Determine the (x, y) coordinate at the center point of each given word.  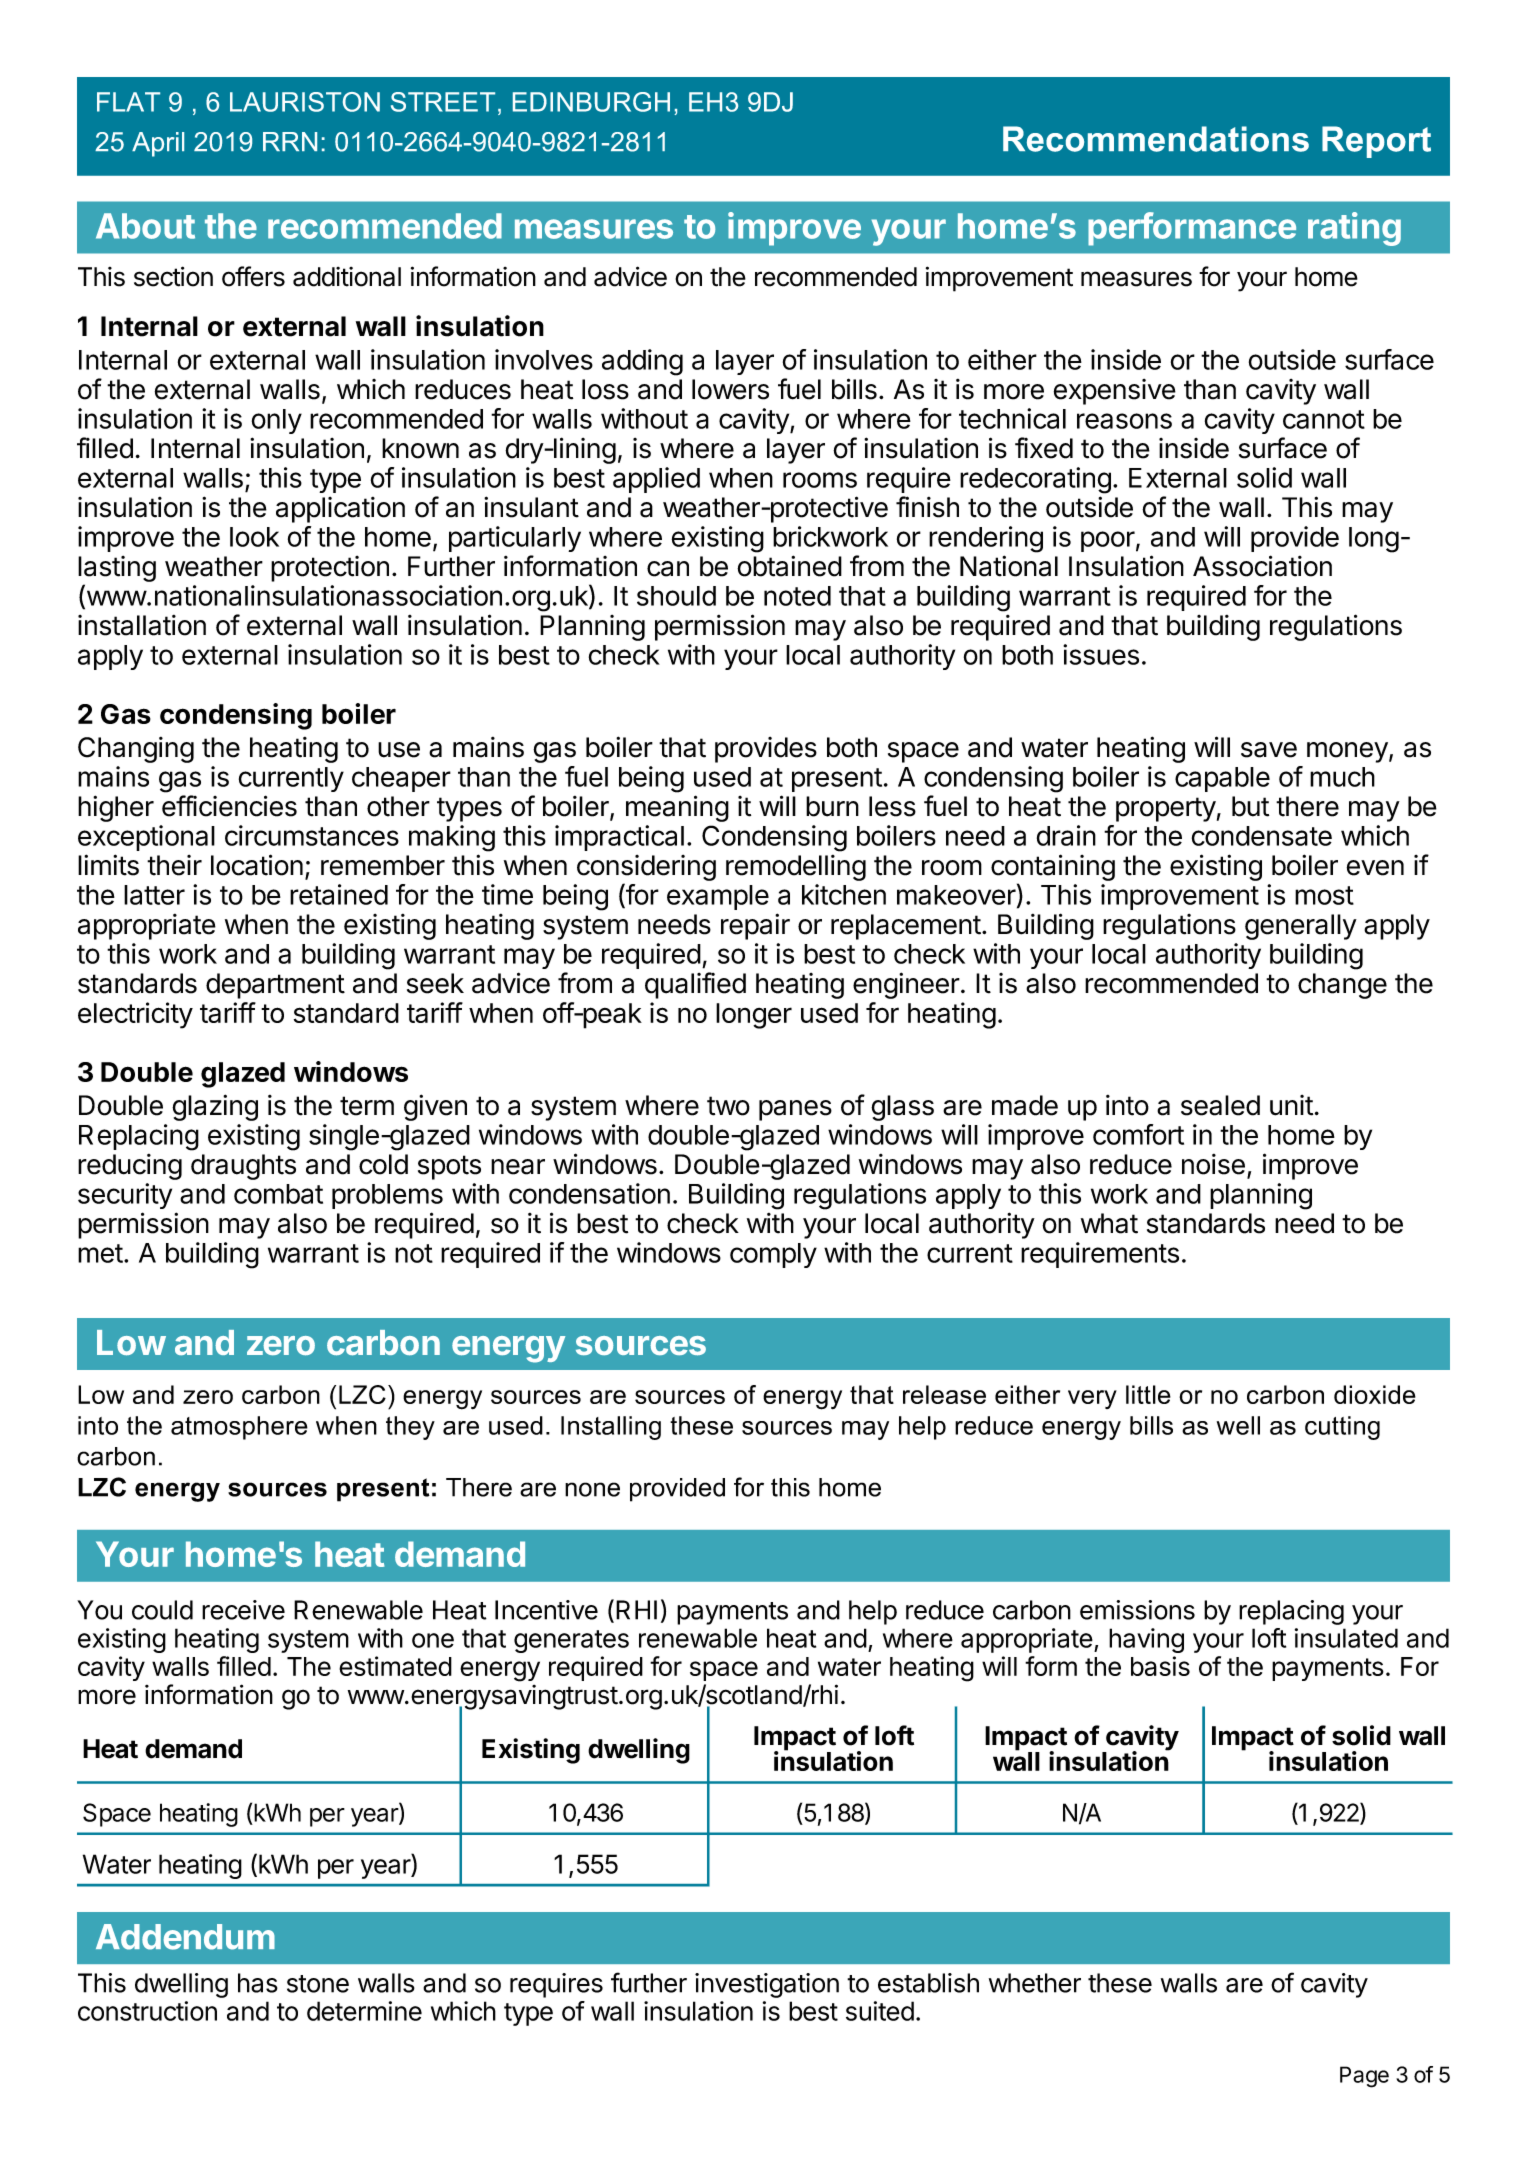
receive (243, 1610)
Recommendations (1156, 139)
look (254, 537)
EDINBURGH (591, 102)
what (1109, 1223)
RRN (290, 141)
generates (571, 1641)
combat (278, 1194)
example (718, 897)
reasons (1124, 421)
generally (1301, 927)
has (258, 1983)
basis (1160, 1666)
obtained (789, 566)
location (257, 865)
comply (773, 1255)
